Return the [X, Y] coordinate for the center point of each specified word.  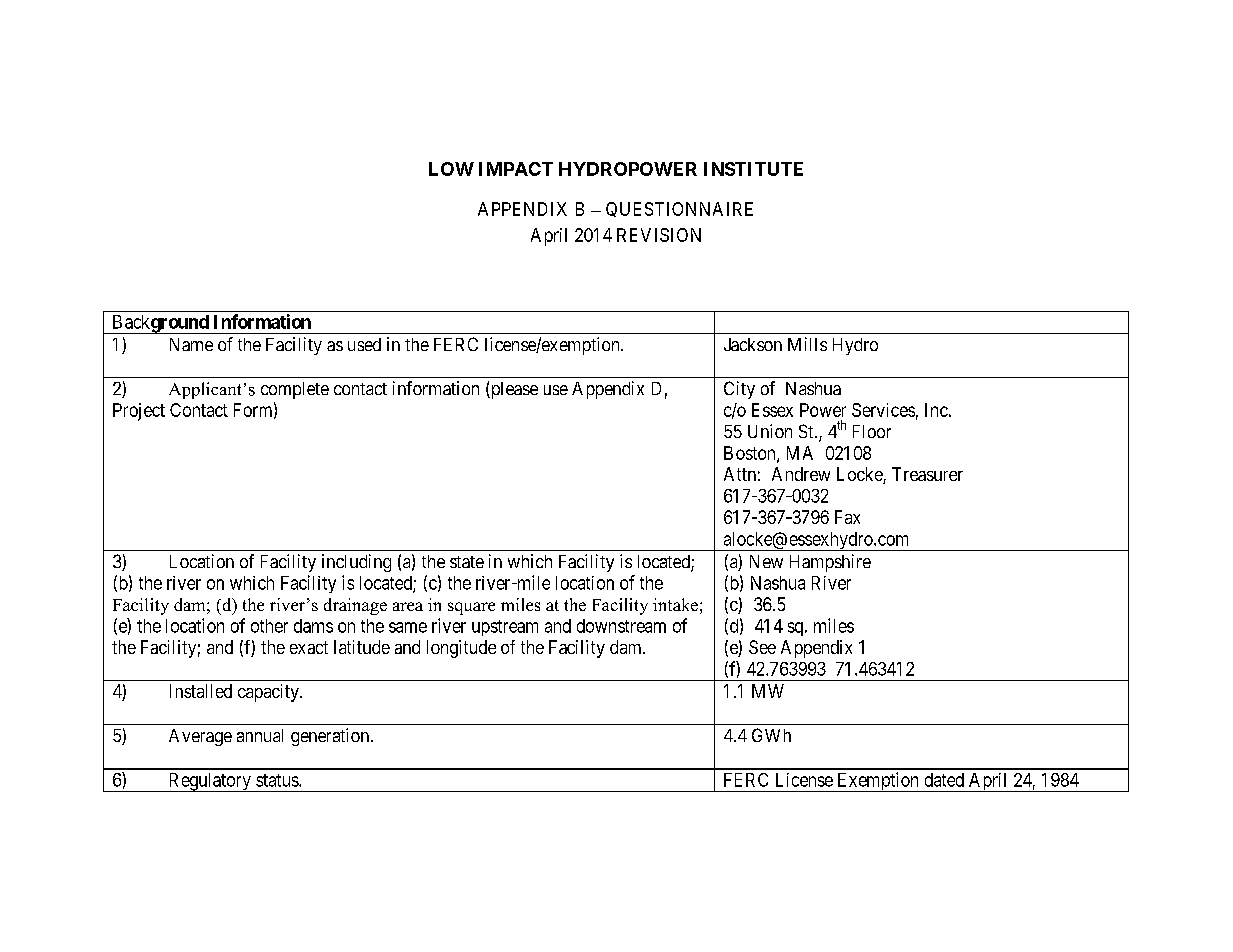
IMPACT [516, 169]
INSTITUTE [753, 169]
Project [139, 412]
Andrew [801, 474]
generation [330, 737]
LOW [451, 169]
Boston [751, 454]
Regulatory [209, 782]
